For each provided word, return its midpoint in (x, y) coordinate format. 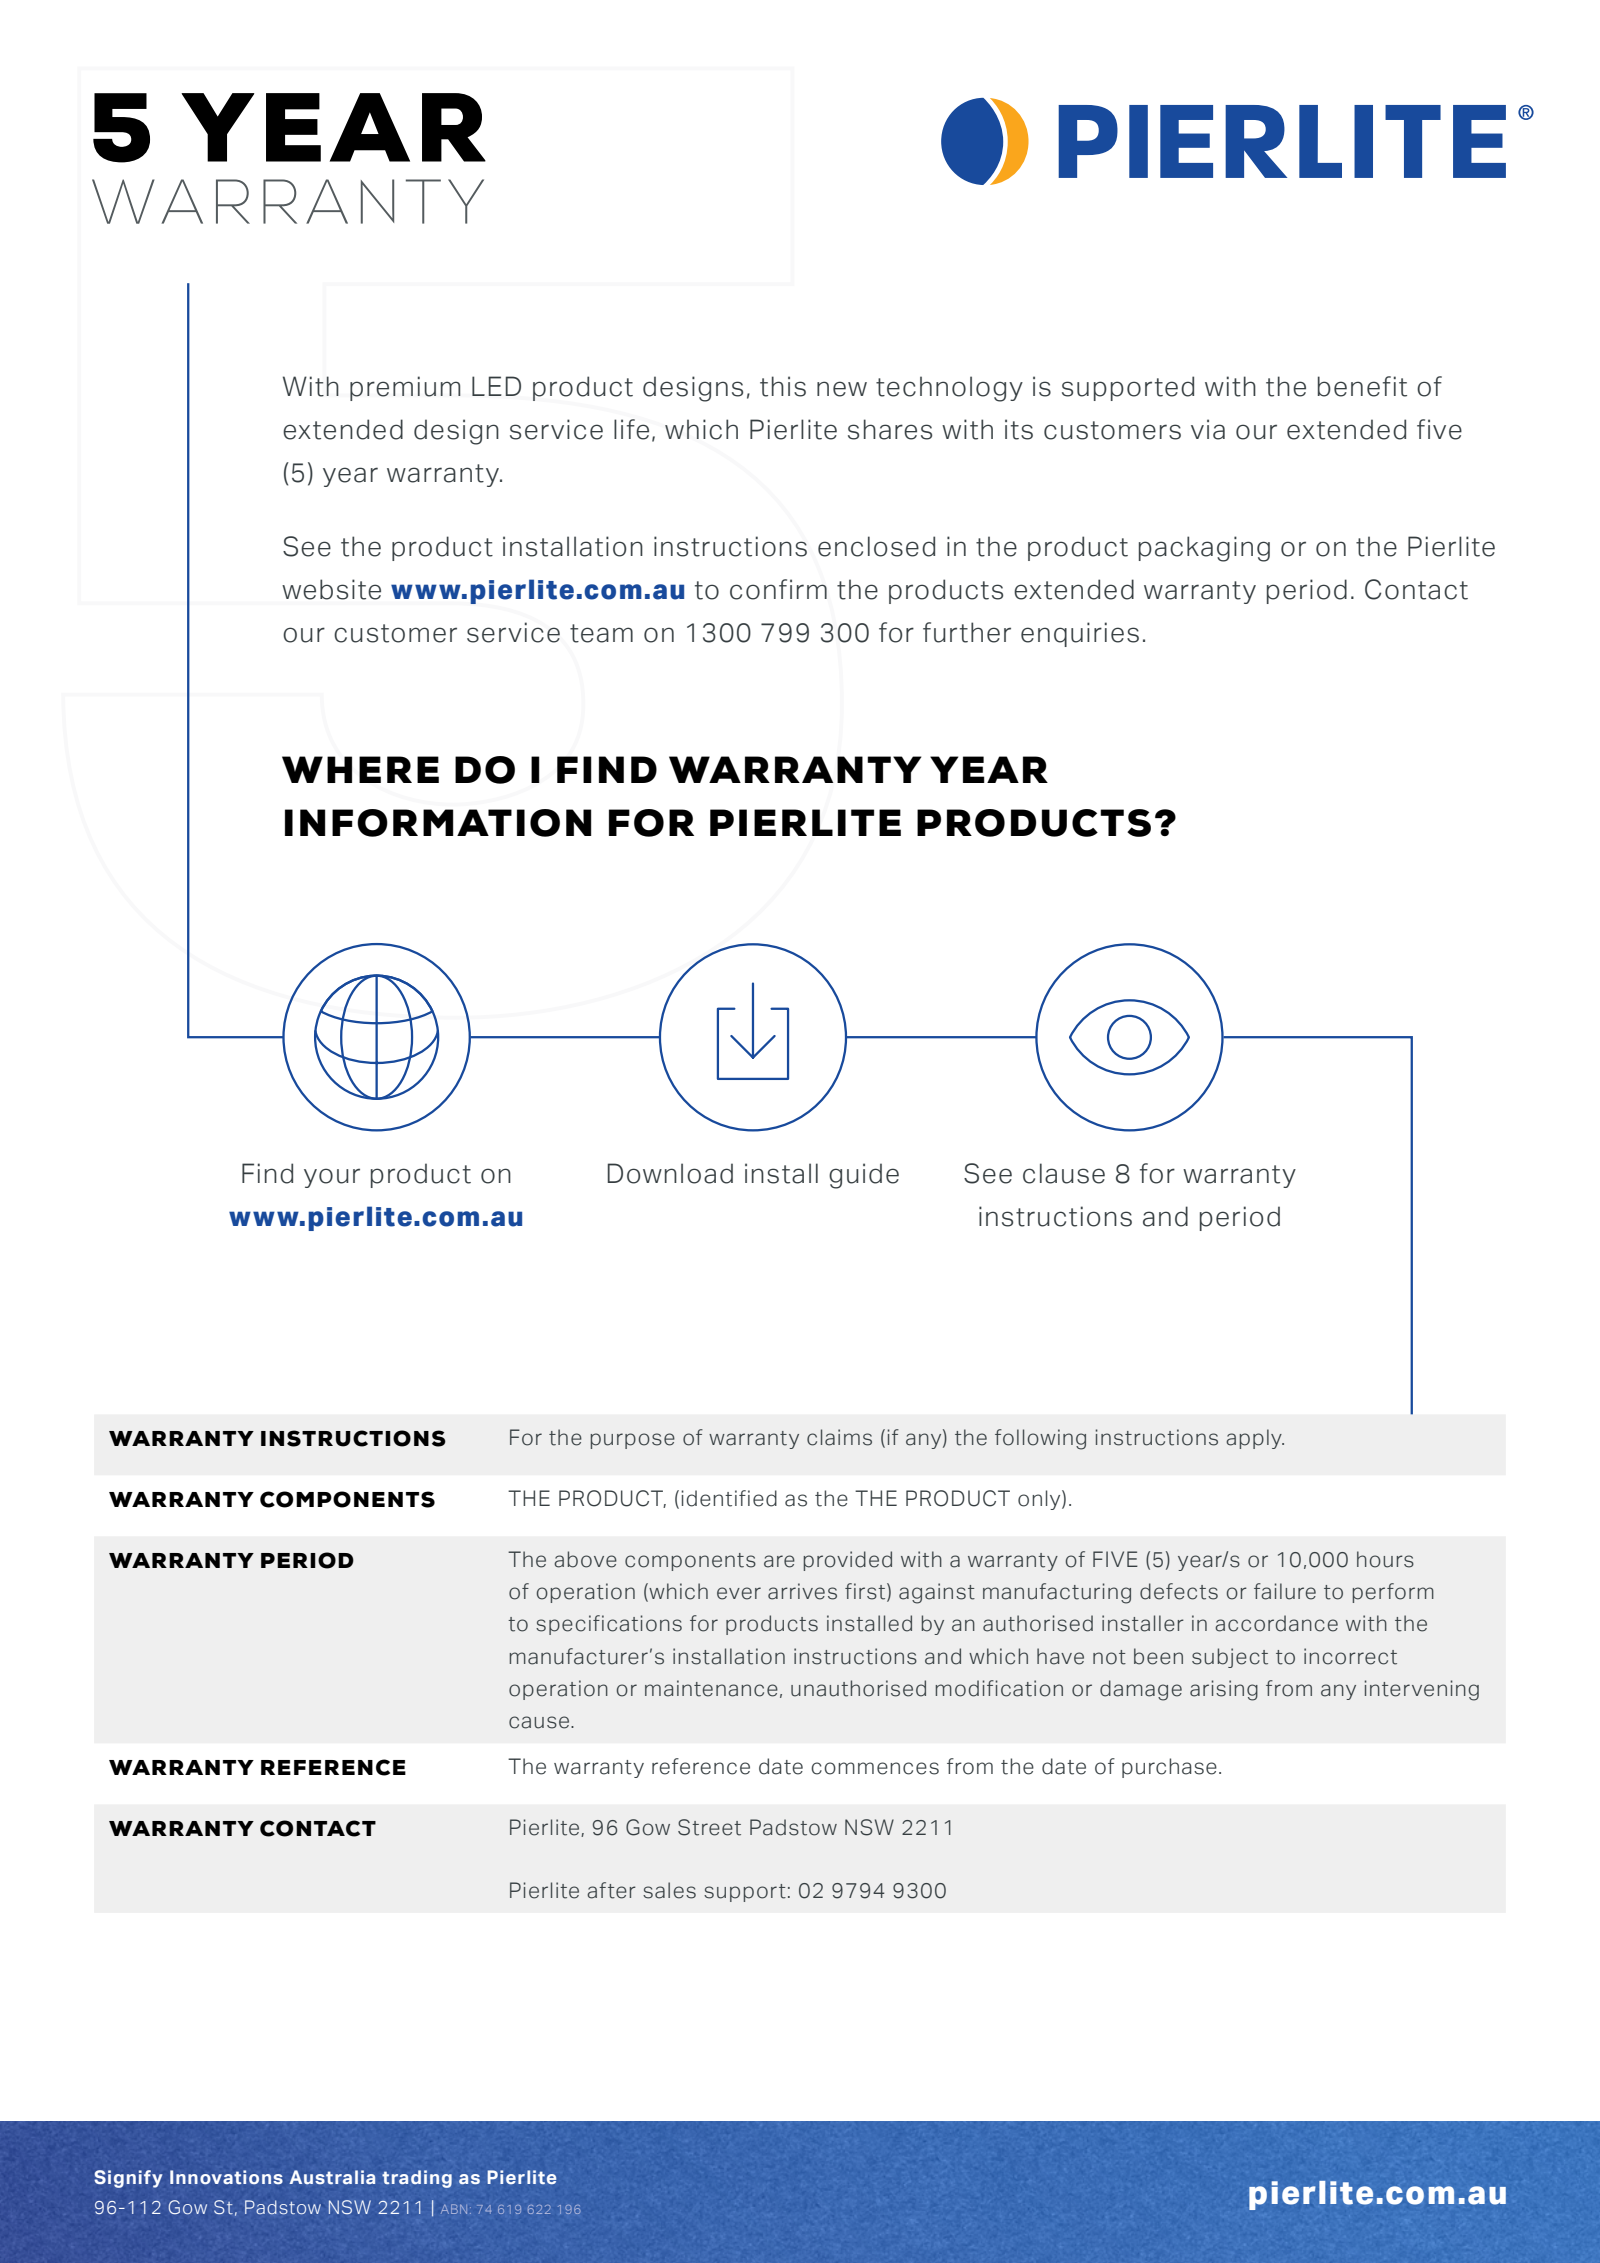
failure (1285, 1591)
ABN (454, 2209)
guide (864, 1176)
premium (405, 388)
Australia (332, 2177)
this (783, 386)
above (585, 1559)
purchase (1169, 1768)
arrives (802, 1591)
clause (1064, 1173)
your (332, 1178)
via (1208, 429)
